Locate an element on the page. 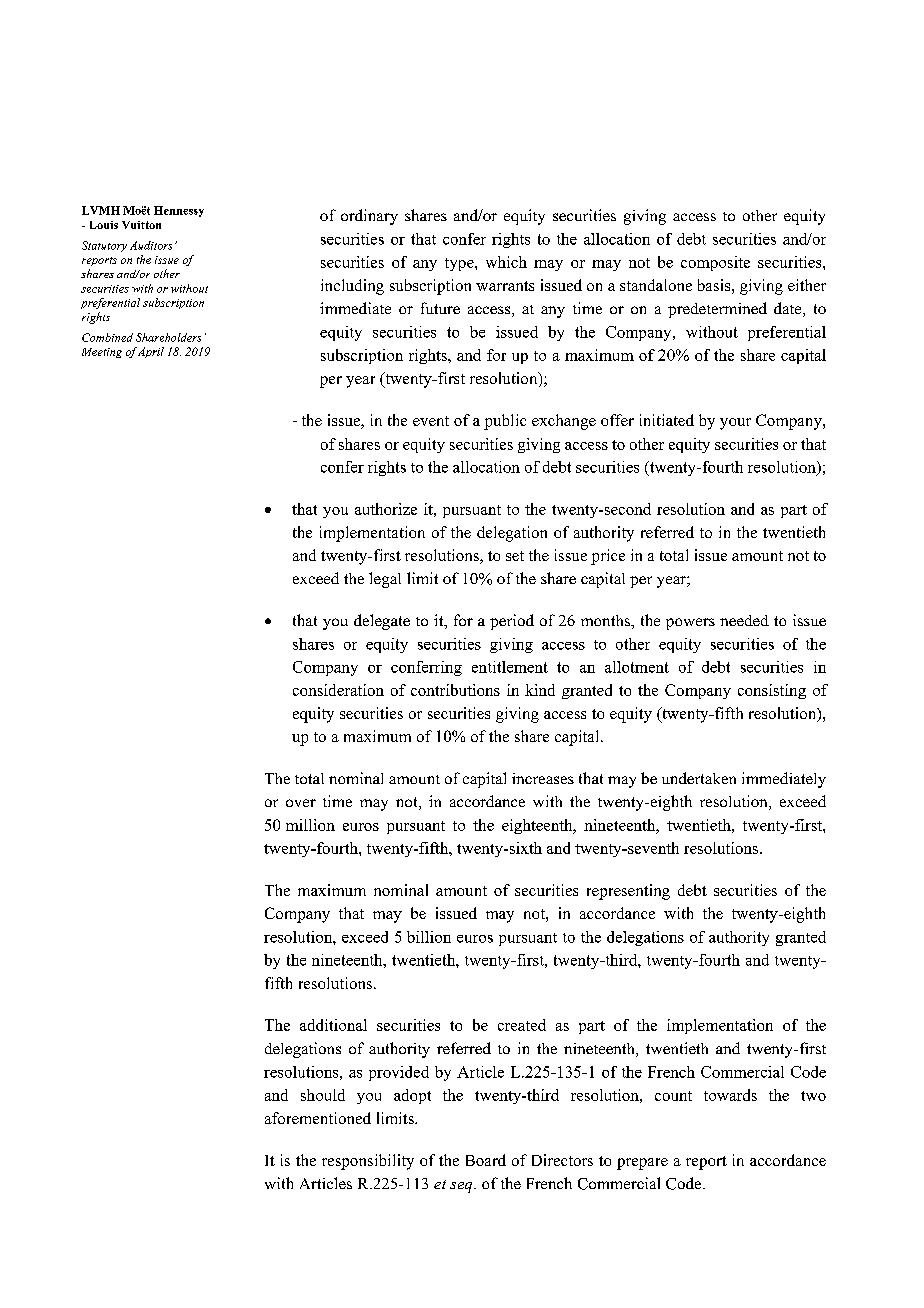  aforementioned is located at coordinates (318, 1118).
